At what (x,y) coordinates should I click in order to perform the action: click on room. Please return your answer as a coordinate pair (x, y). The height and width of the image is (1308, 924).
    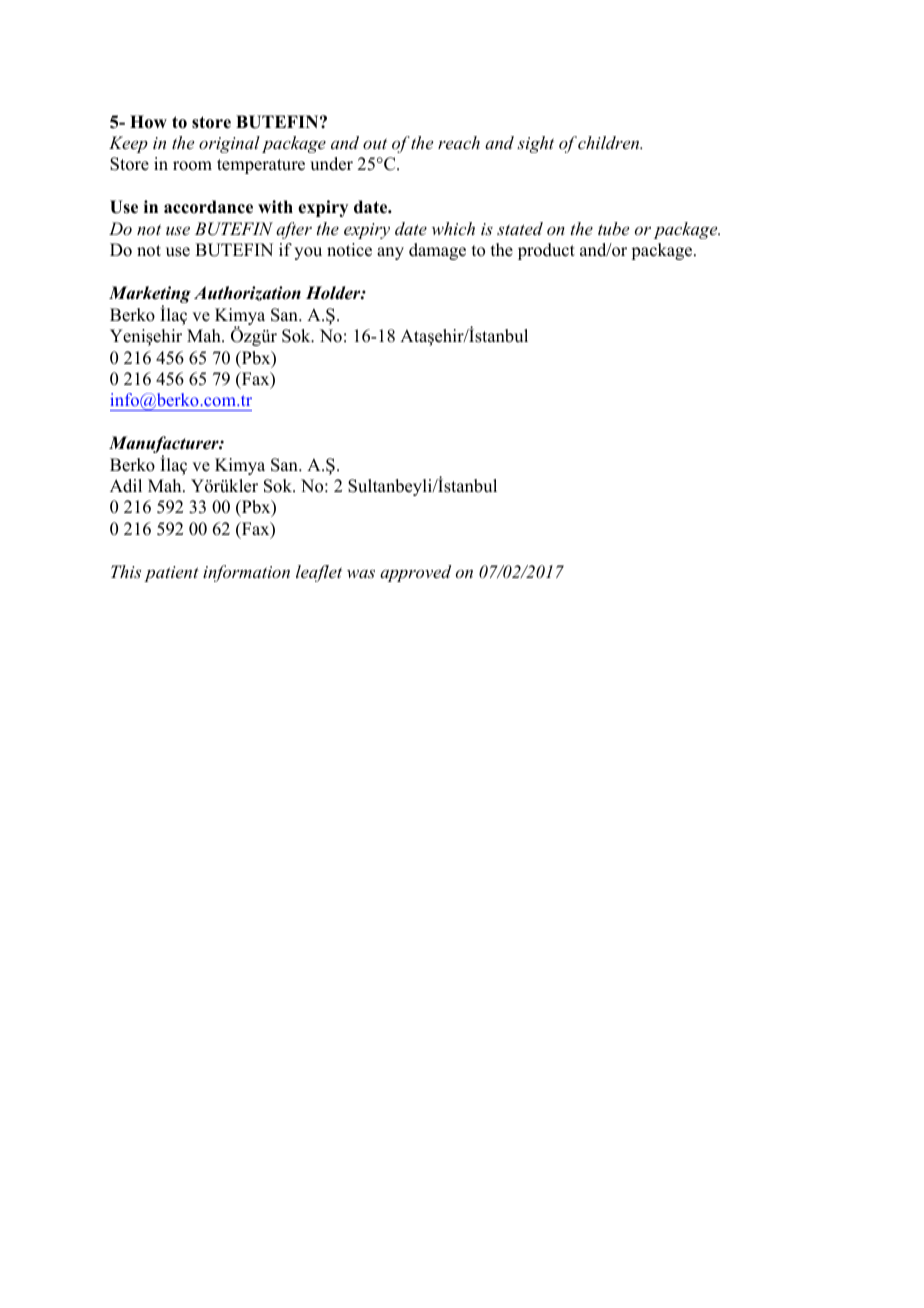
    Looking at the image, I should click on (192, 166).
